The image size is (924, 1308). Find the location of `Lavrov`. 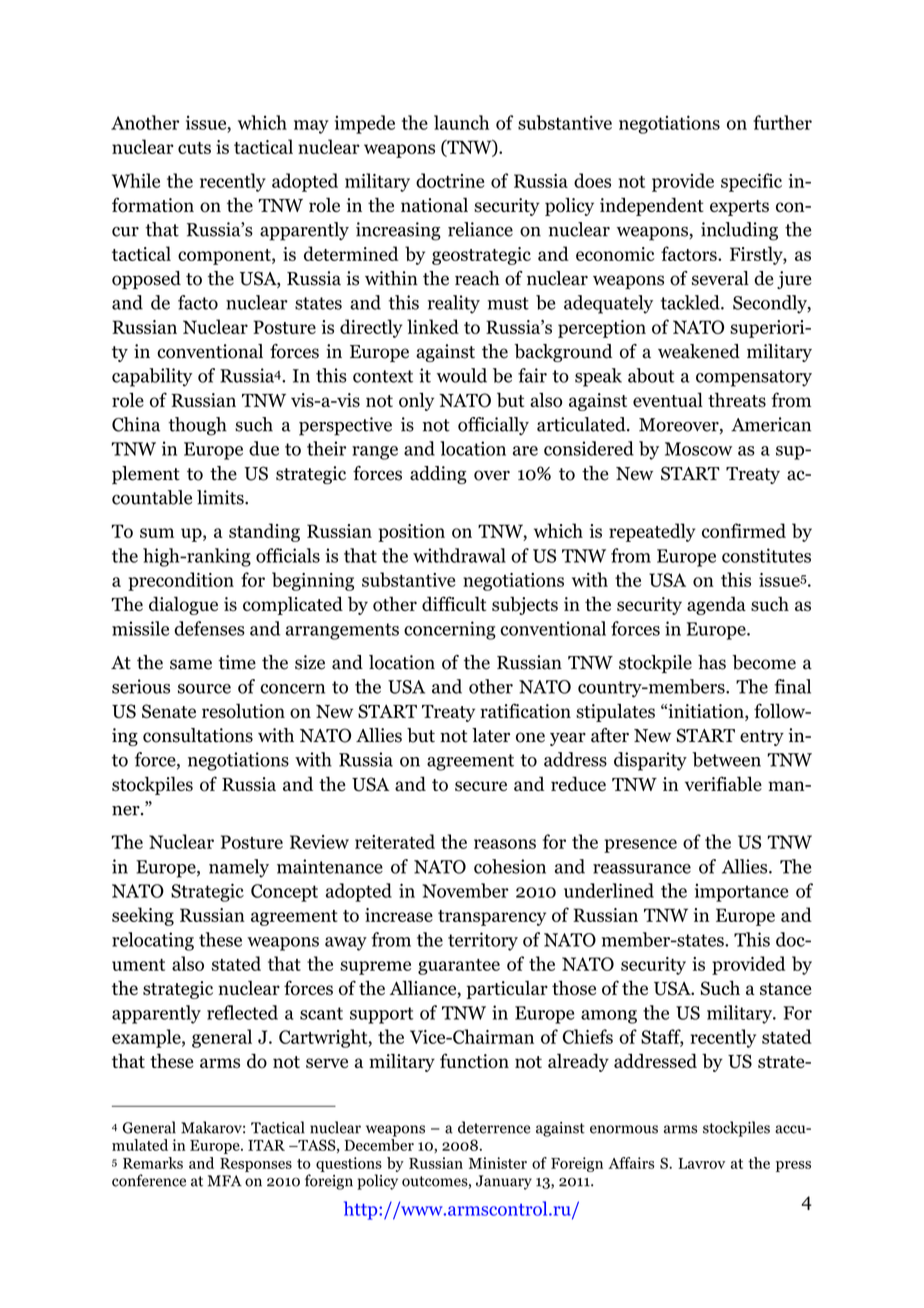

Lavrov is located at coordinates (701, 1163).
